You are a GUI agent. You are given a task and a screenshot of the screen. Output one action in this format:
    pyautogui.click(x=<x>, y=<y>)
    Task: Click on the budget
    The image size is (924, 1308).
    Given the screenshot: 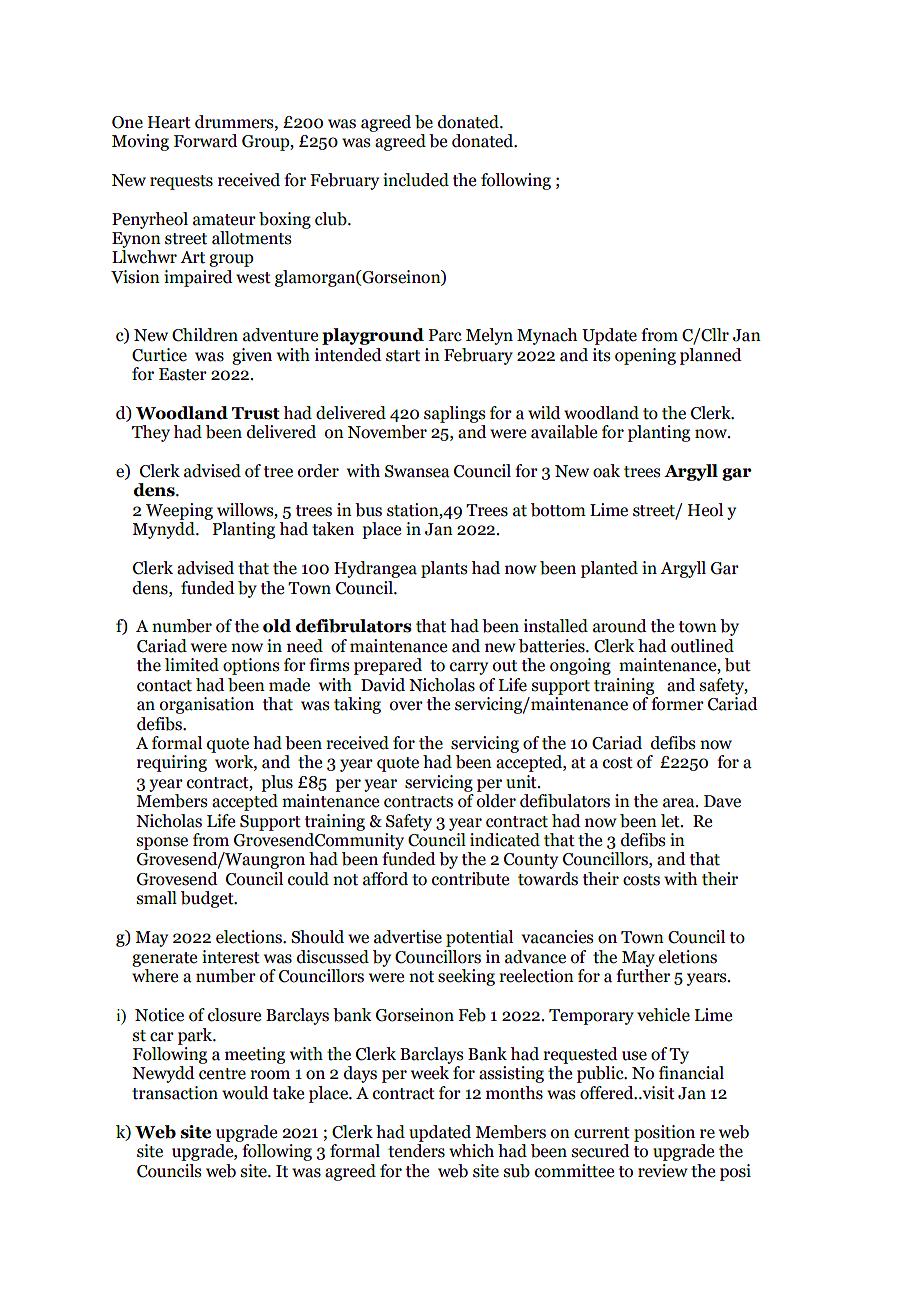 What is the action you would take?
    pyautogui.click(x=208, y=899)
